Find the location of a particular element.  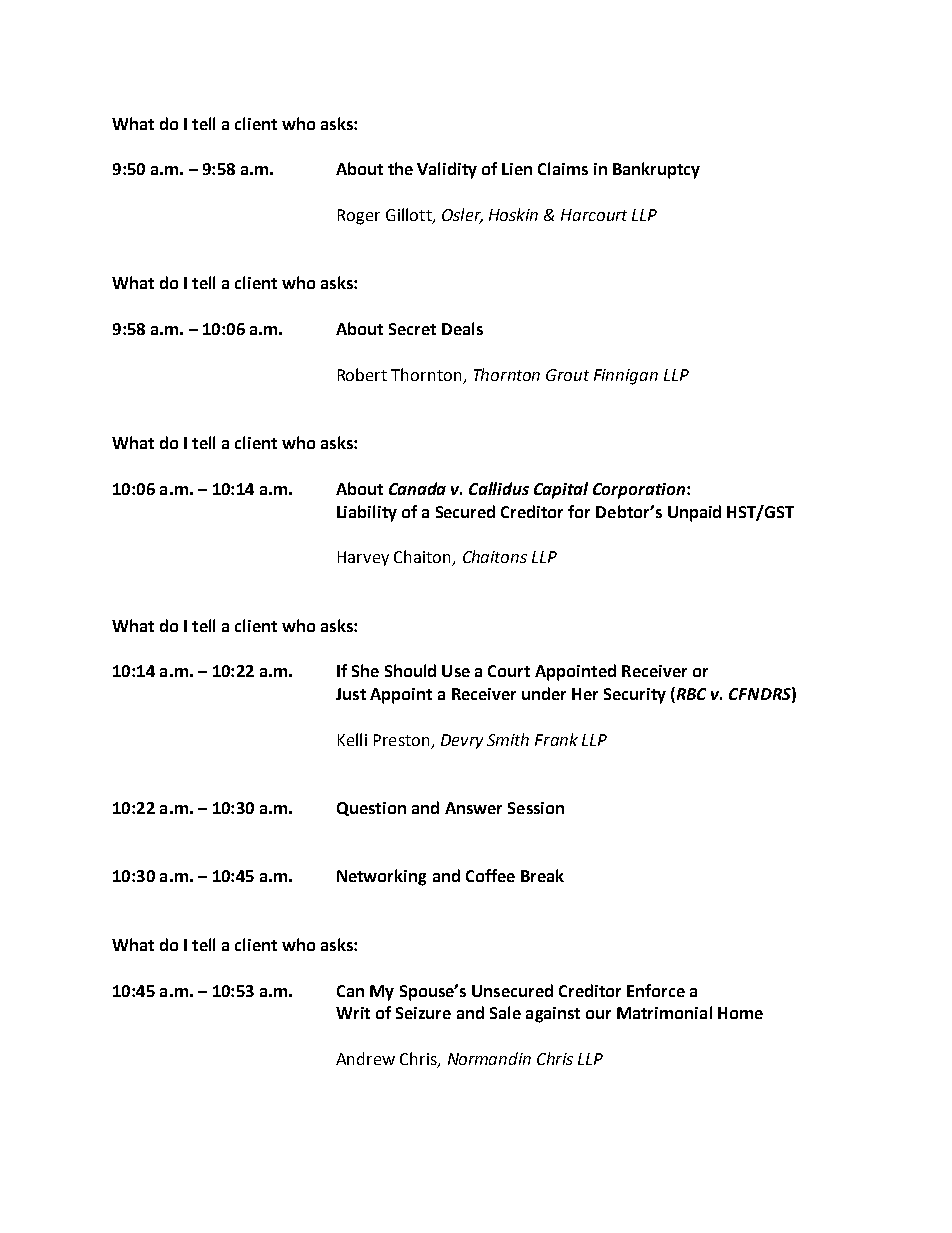

Frank is located at coordinates (556, 739).
